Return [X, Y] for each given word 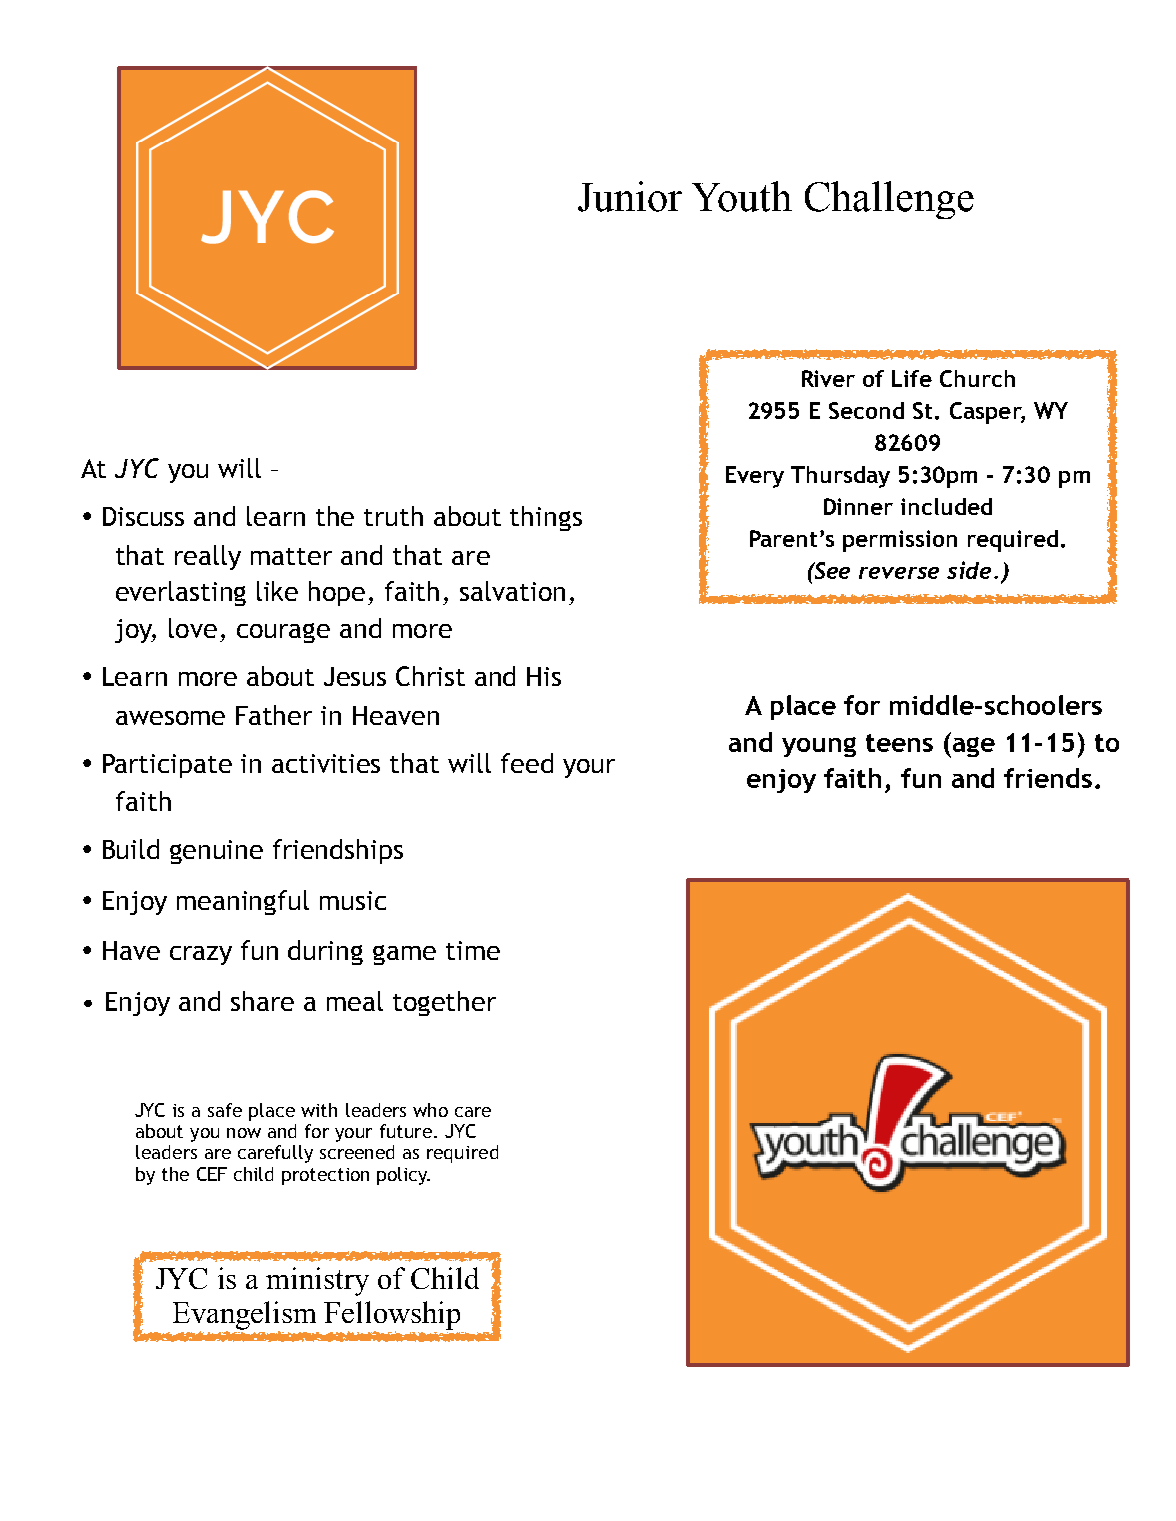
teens [899, 743]
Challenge [889, 200]
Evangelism [244, 1316]
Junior [630, 196]
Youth [742, 196]
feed [527, 763]
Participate [167, 766]
